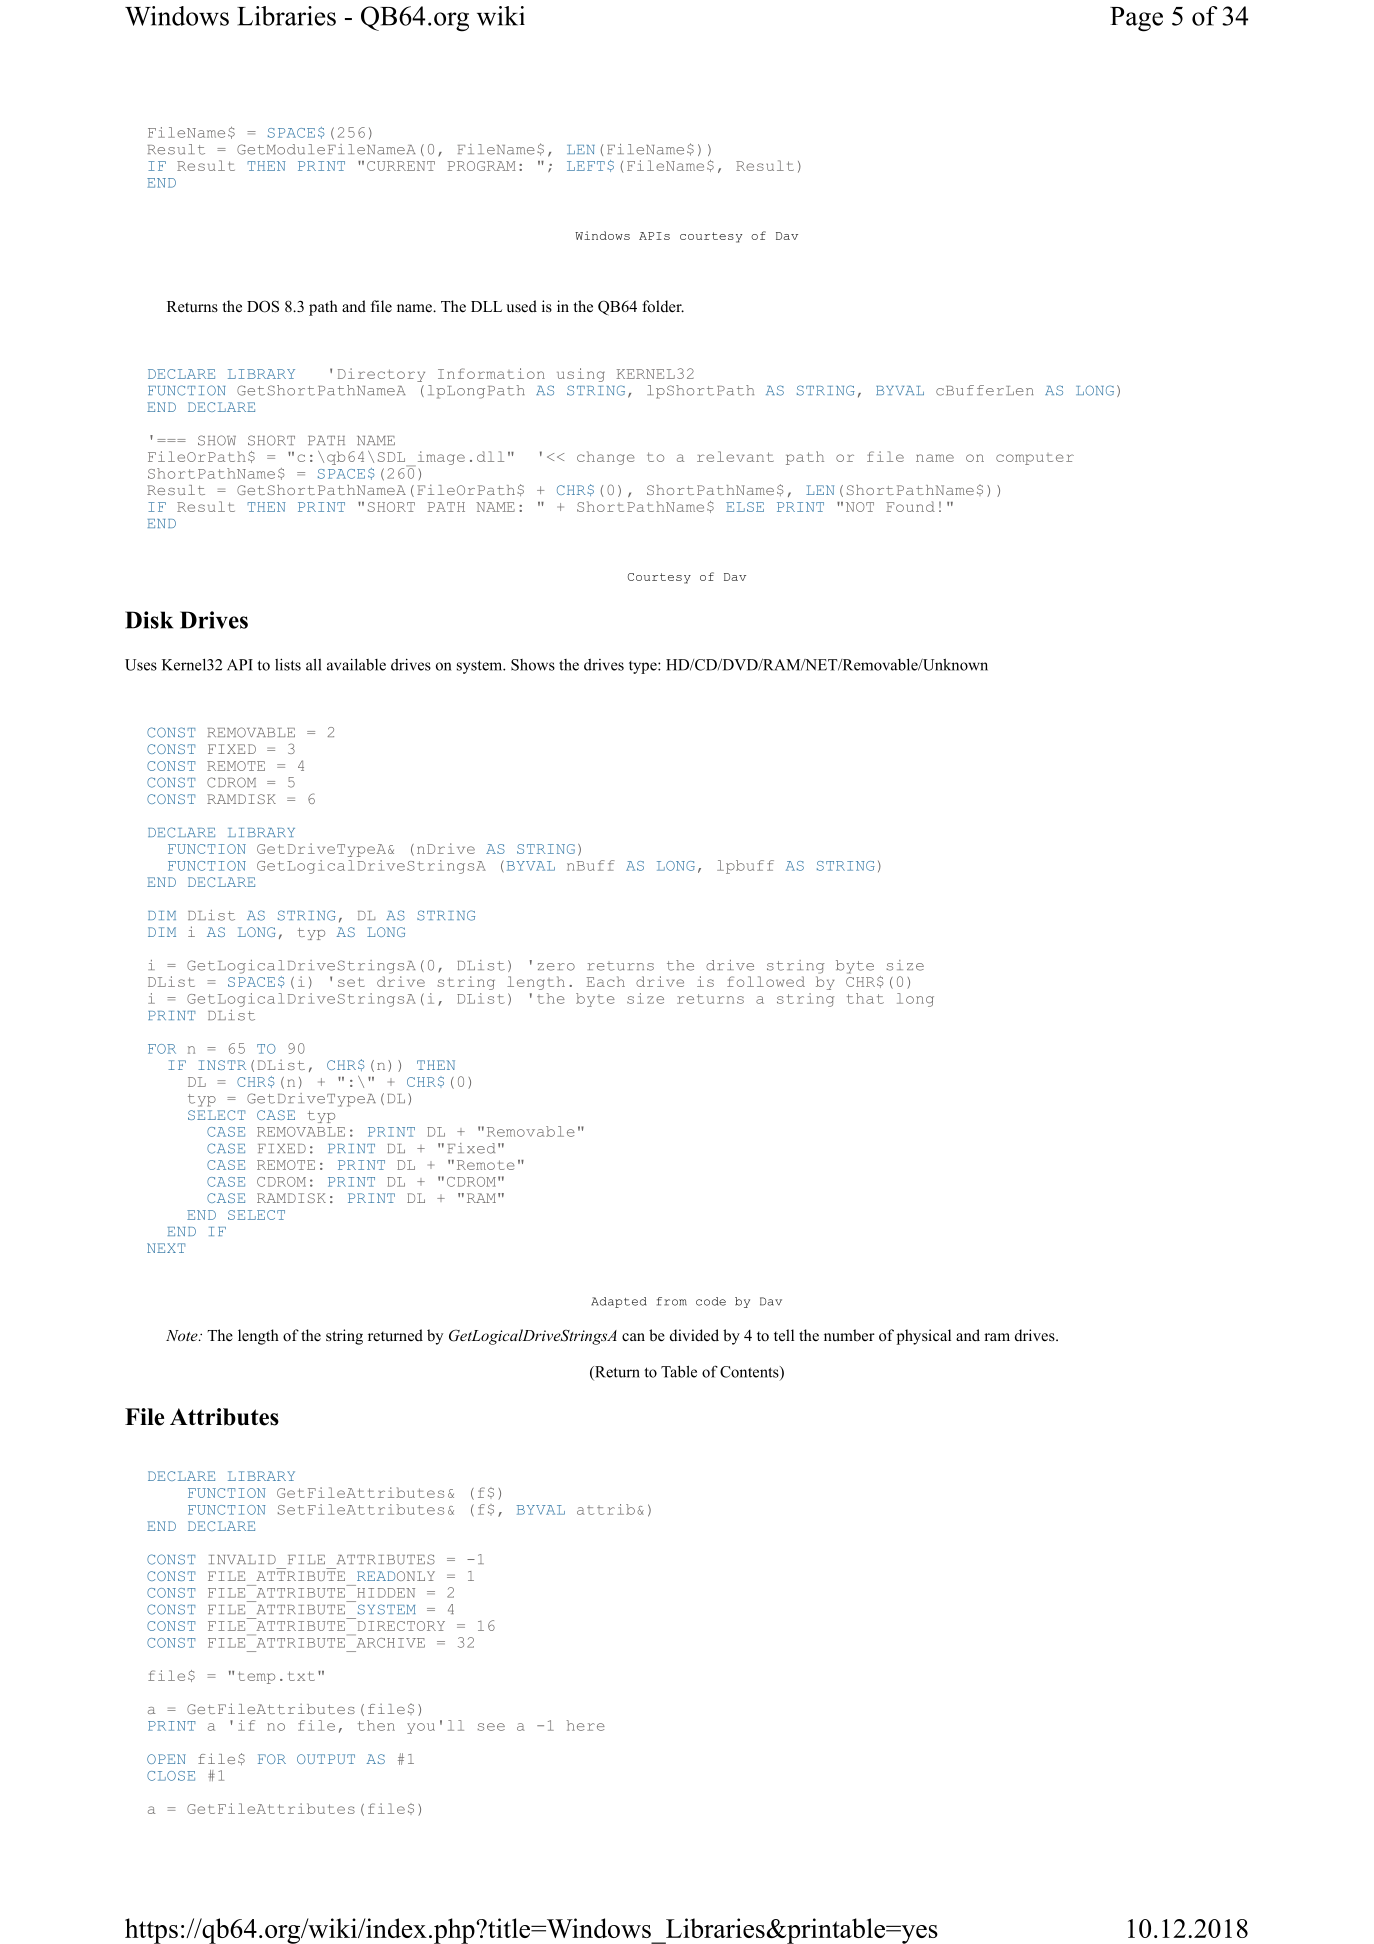 This page has width=1374, height=1944. Describe the element at coordinates (745, 507) in the page. I see `ELSE` at that location.
